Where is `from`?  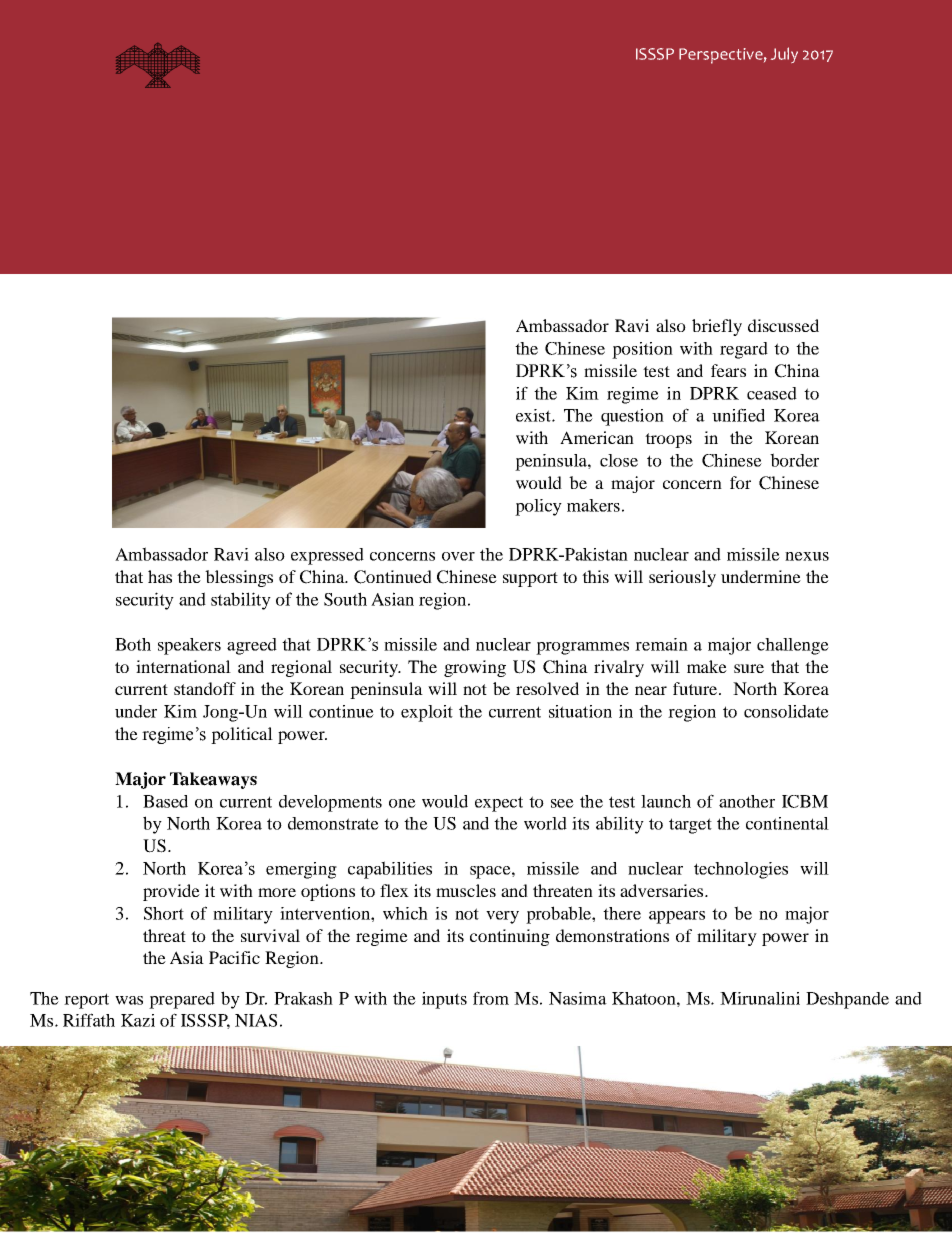
from is located at coordinates (491, 998).
